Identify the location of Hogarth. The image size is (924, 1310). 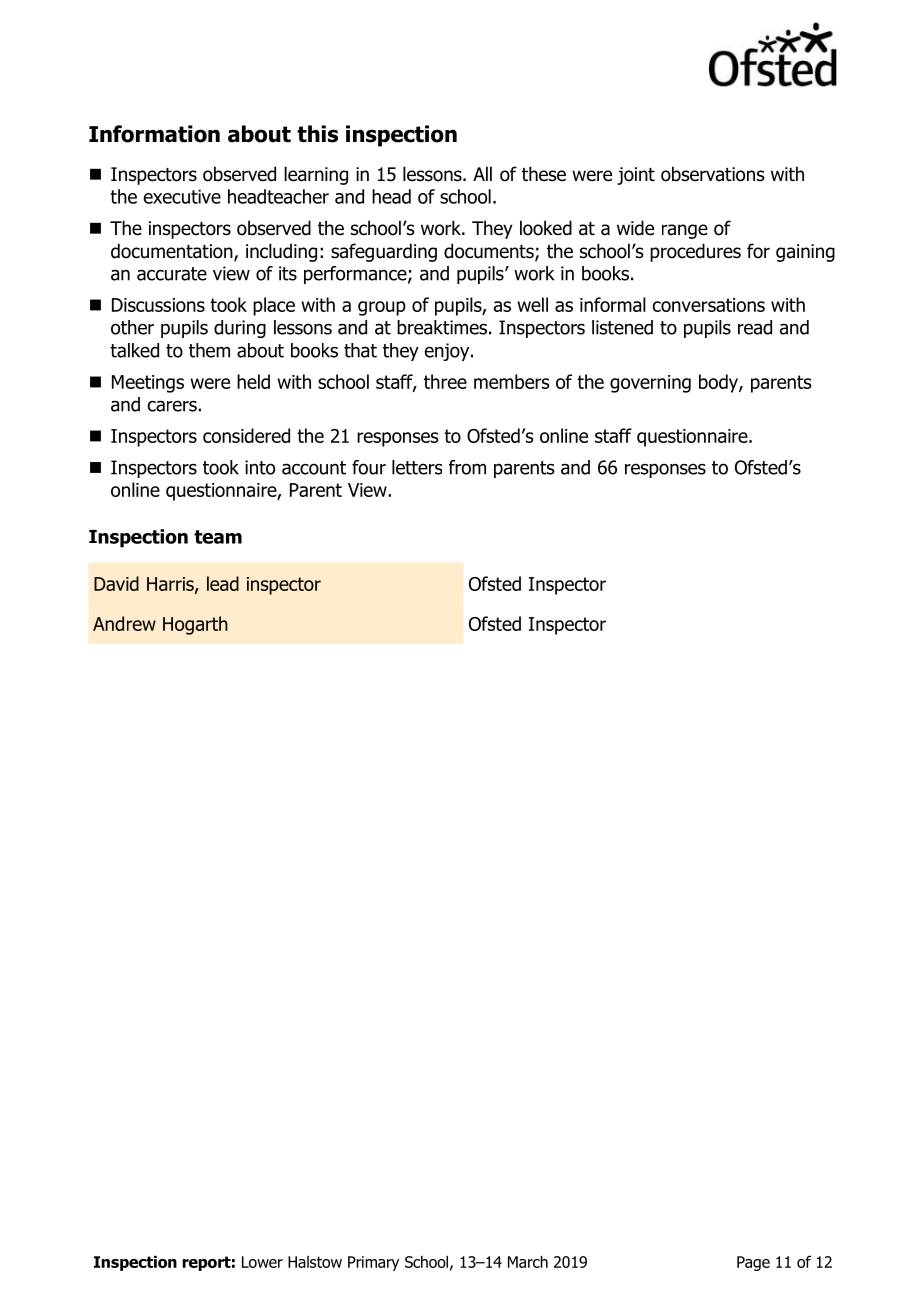
(195, 625).
